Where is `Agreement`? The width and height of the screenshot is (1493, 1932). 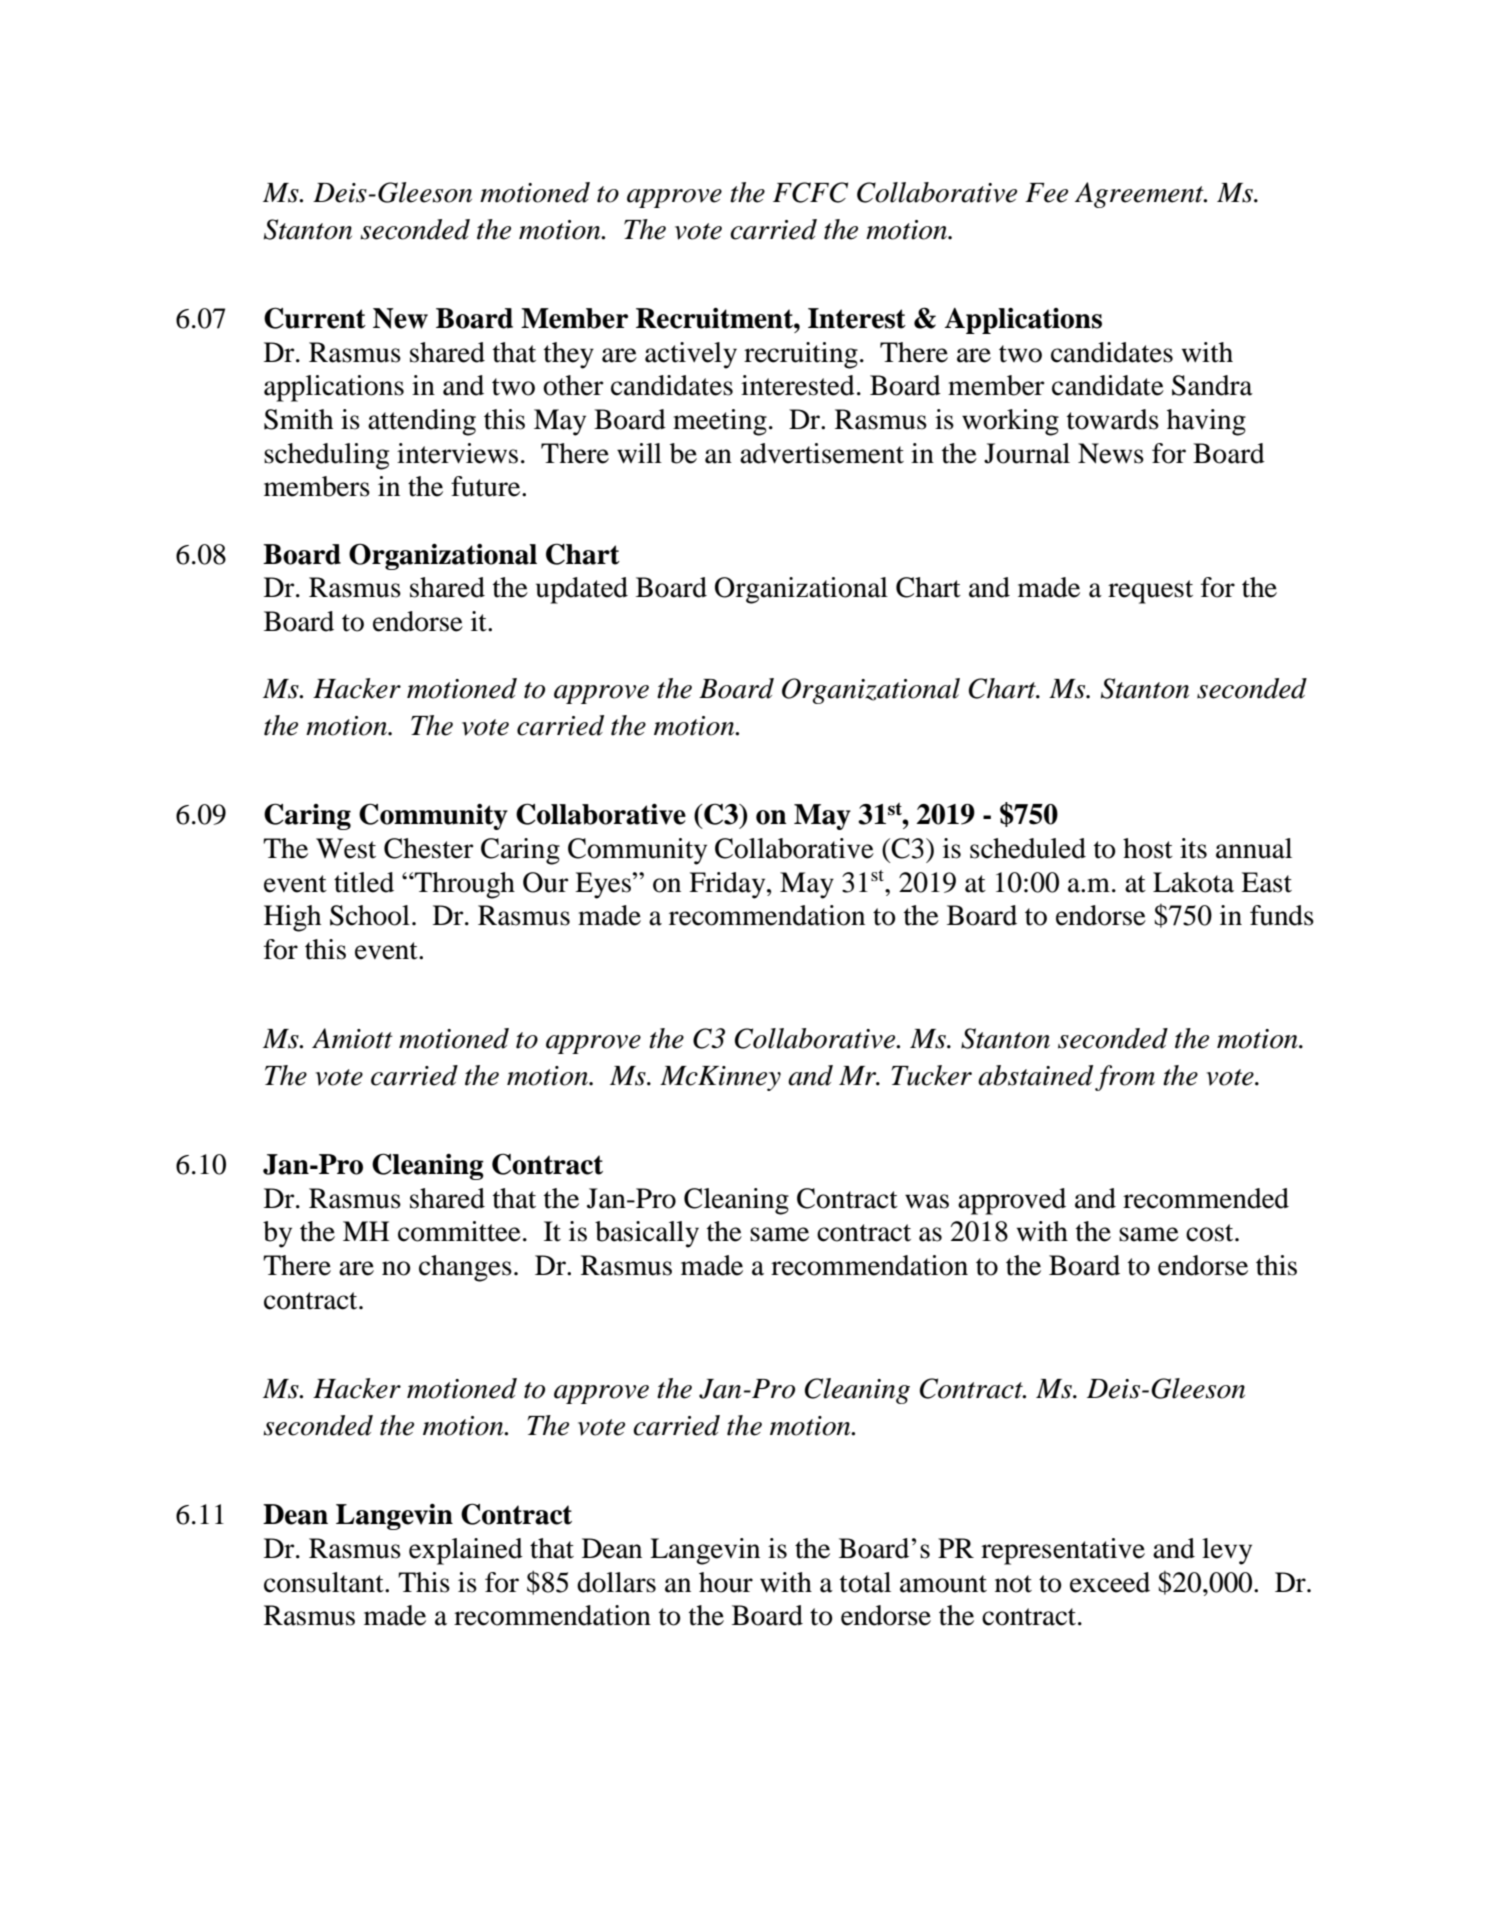 Agreement is located at coordinates (1140, 195).
